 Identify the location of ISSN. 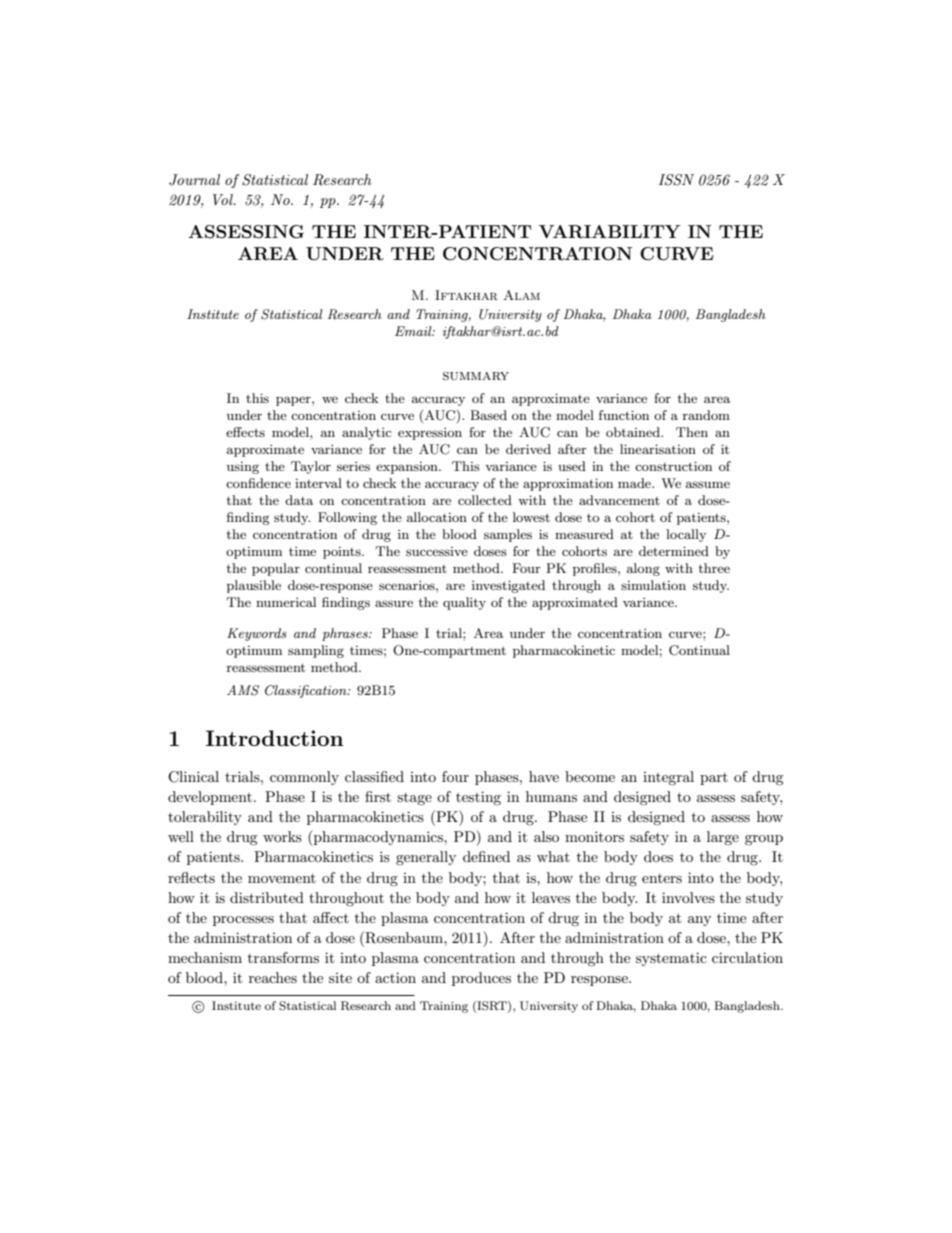
(676, 180).
